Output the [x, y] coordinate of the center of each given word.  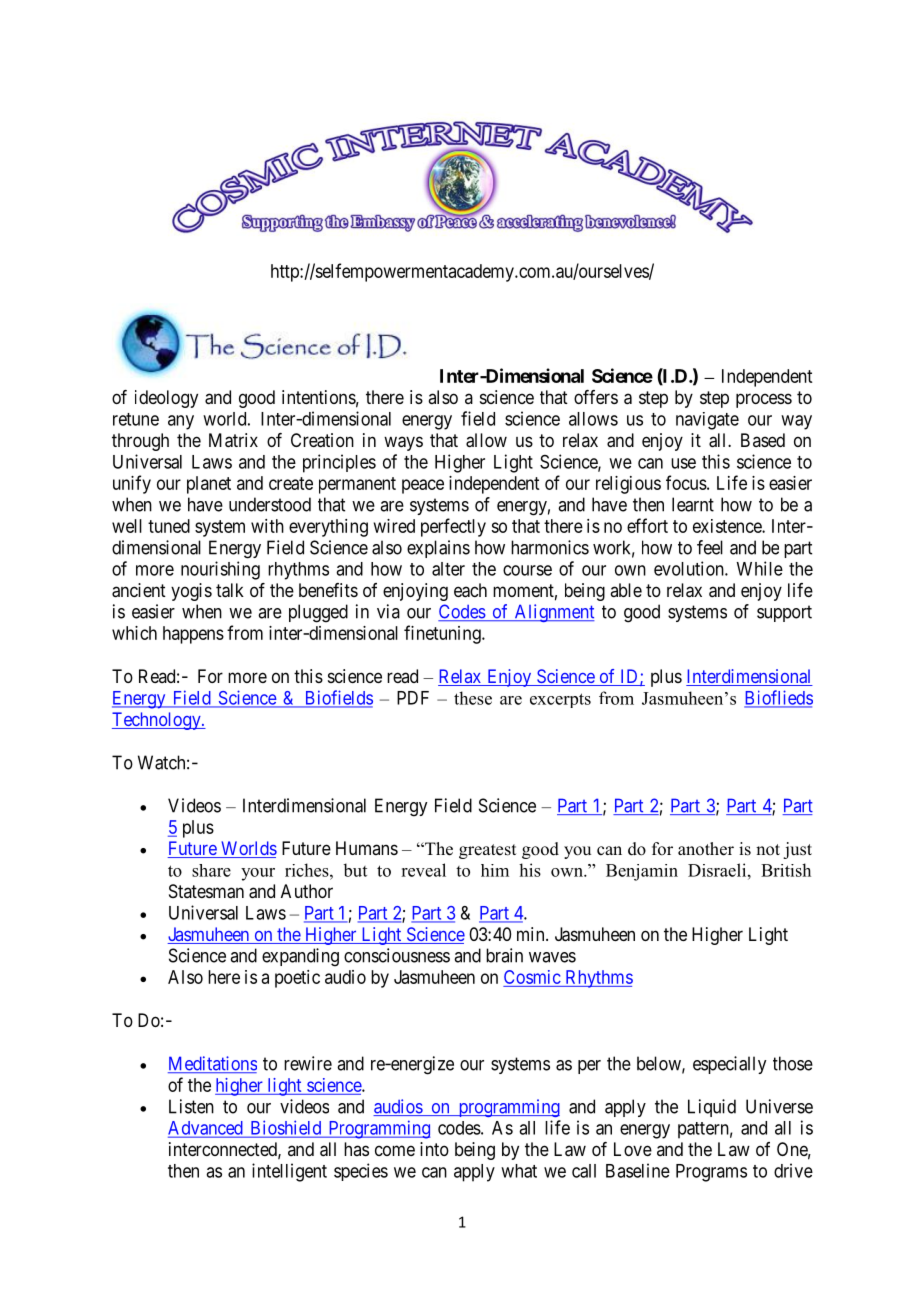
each [470, 590]
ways [403, 443]
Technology [157, 721]
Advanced [206, 1129]
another [706, 849]
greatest [487, 851]
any [181, 422]
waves [552, 957]
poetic [297, 979]
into [434, 1149]
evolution [690, 568]
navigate [707, 421]
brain [504, 955]
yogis [191, 592]
